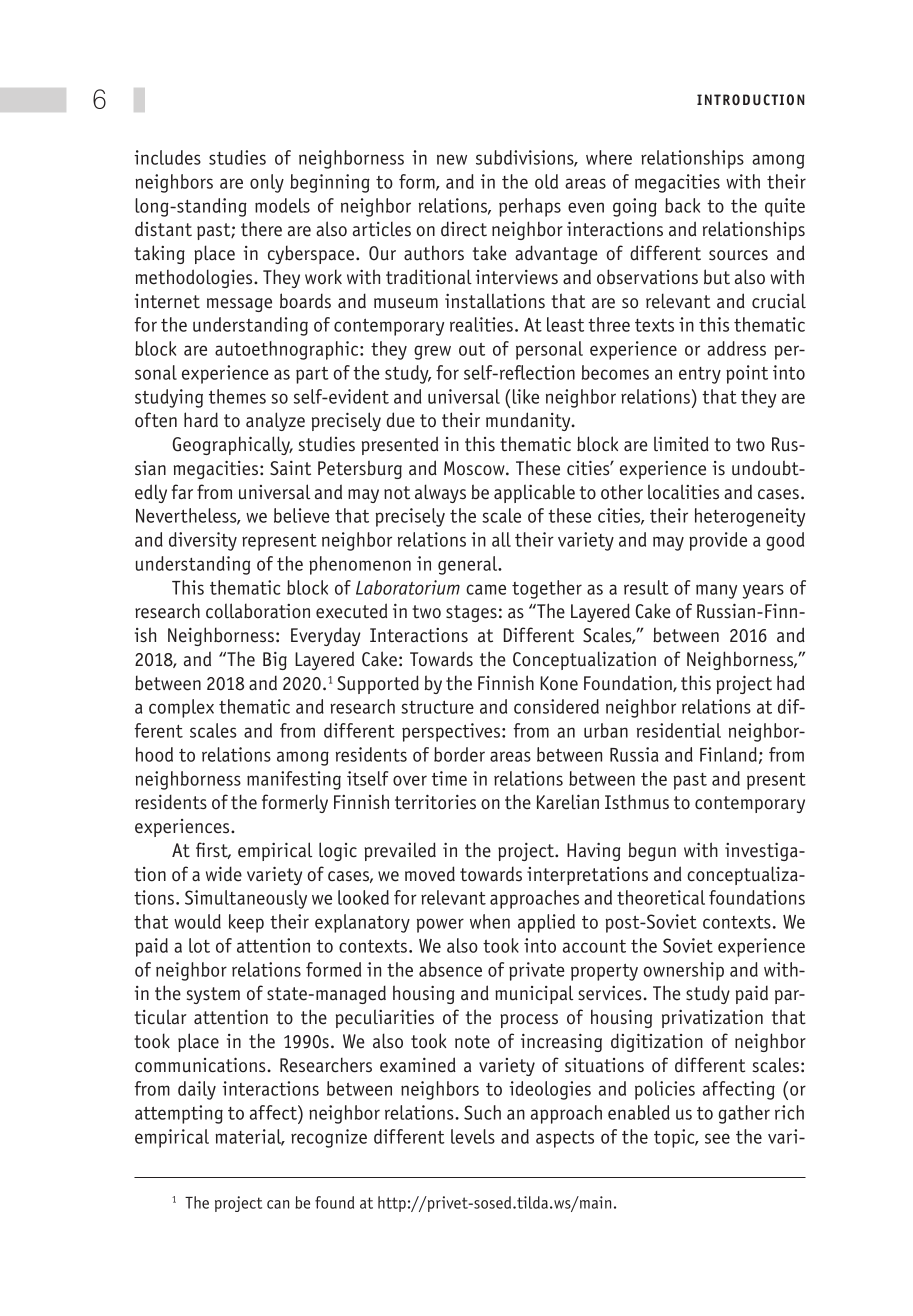  What do you see at coordinates (267, 183) in the image?
I see `only` at bounding box center [267, 183].
